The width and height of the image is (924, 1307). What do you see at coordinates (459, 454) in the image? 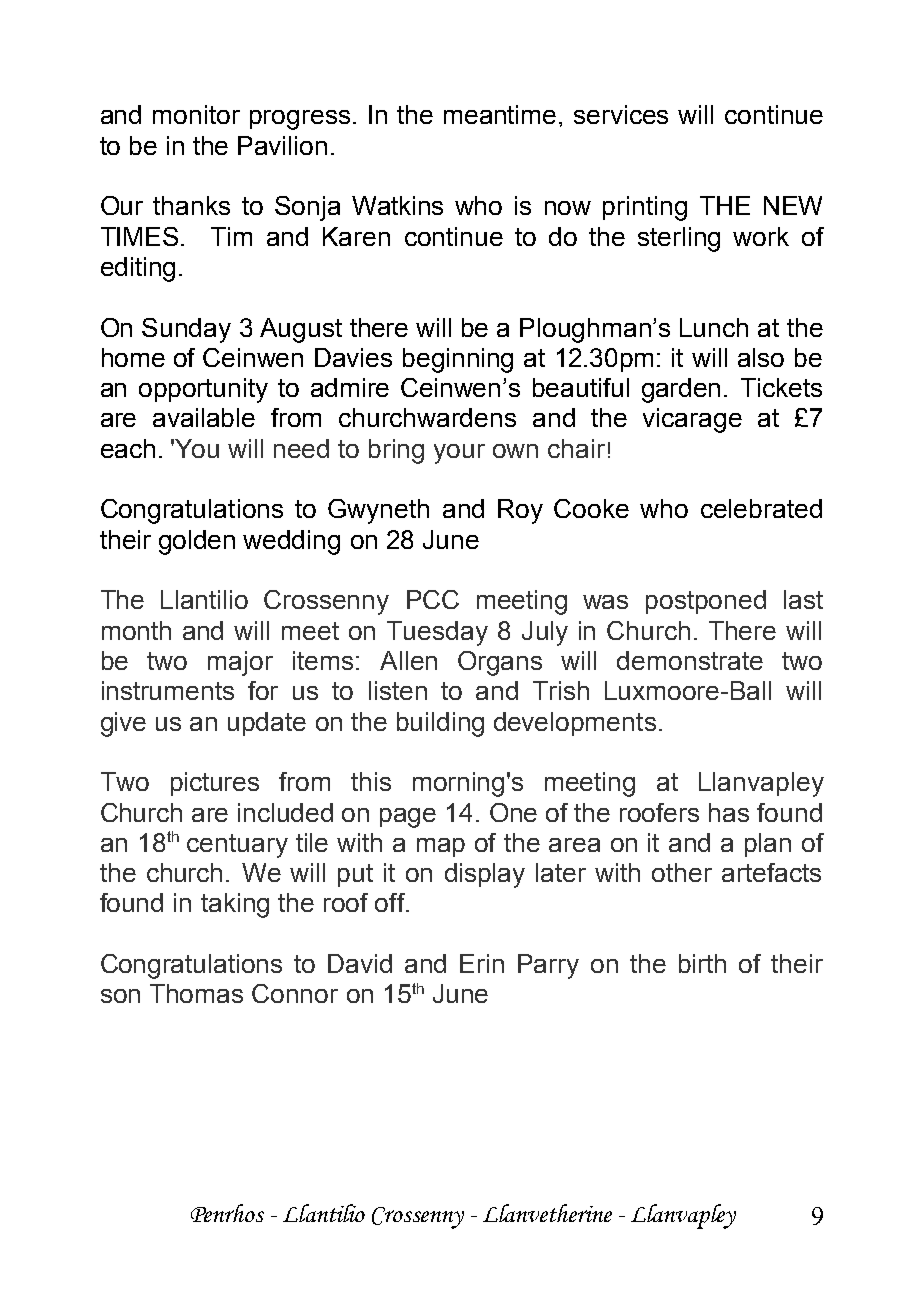
I see `your` at bounding box center [459, 454].
